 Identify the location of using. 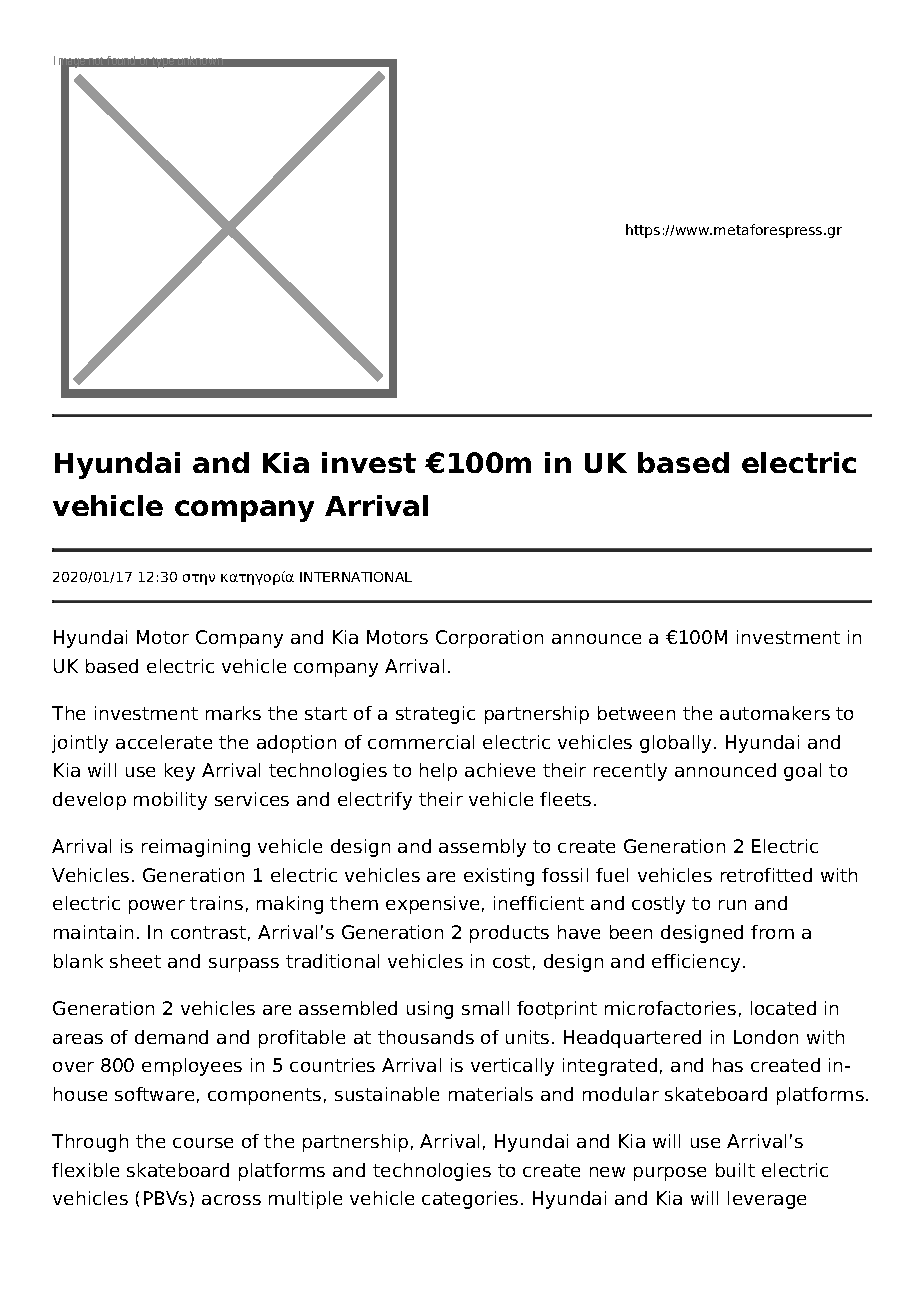
(430, 1010).
